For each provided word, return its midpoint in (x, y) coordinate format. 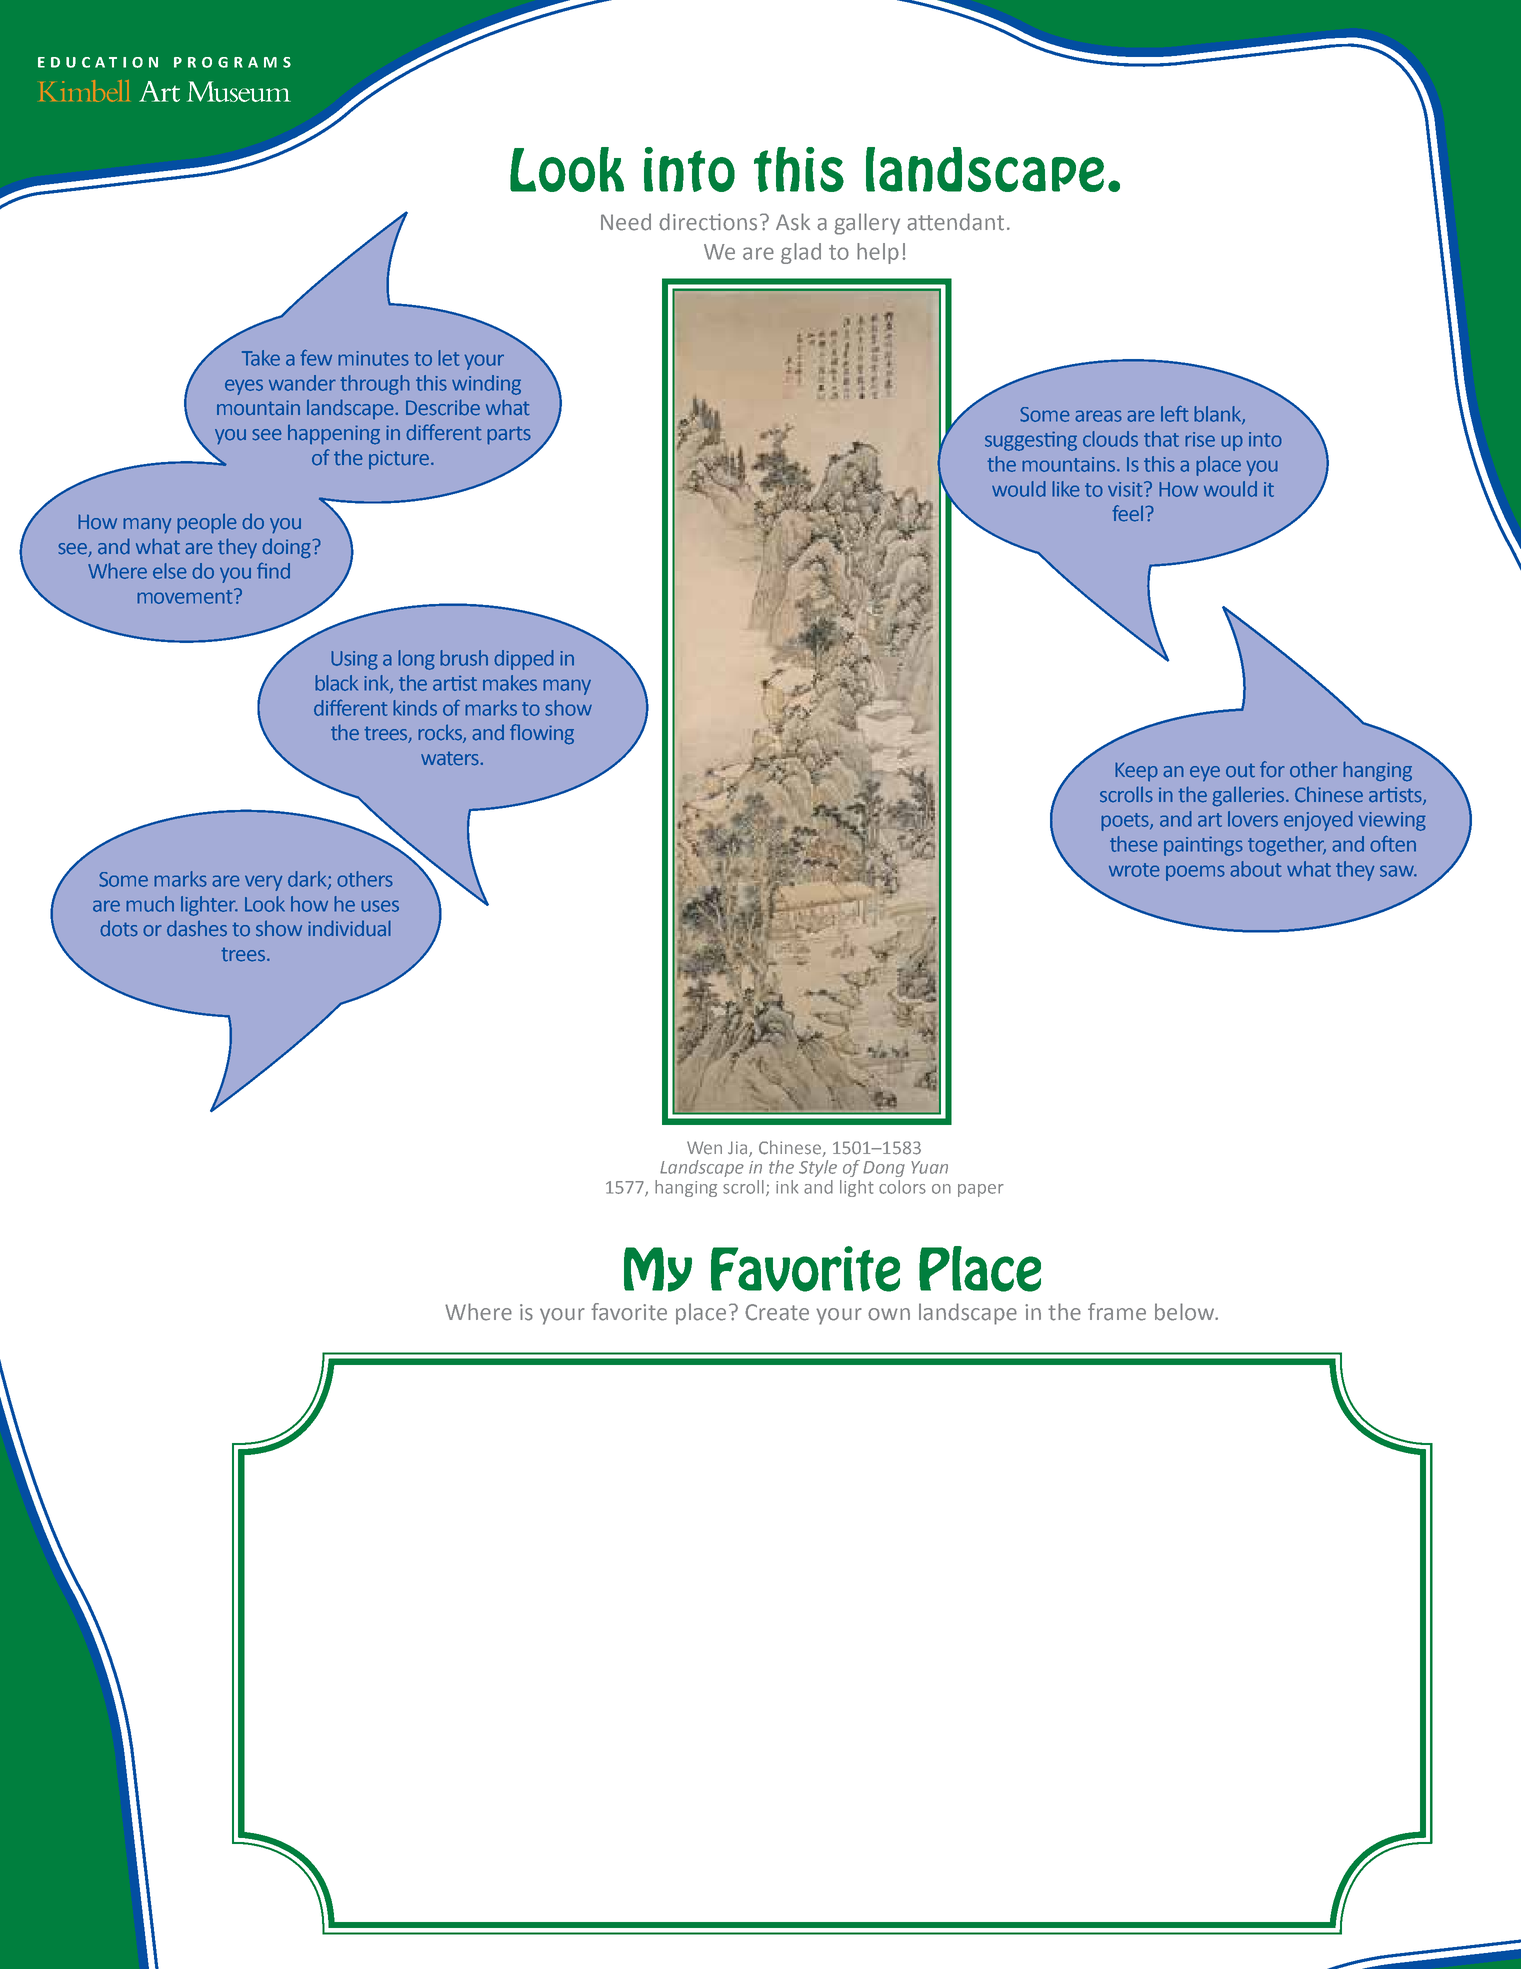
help (878, 253)
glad (801, 253)
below (1186, 1312)
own (889, 1314)
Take (261, 358)
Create (777, 1312)
